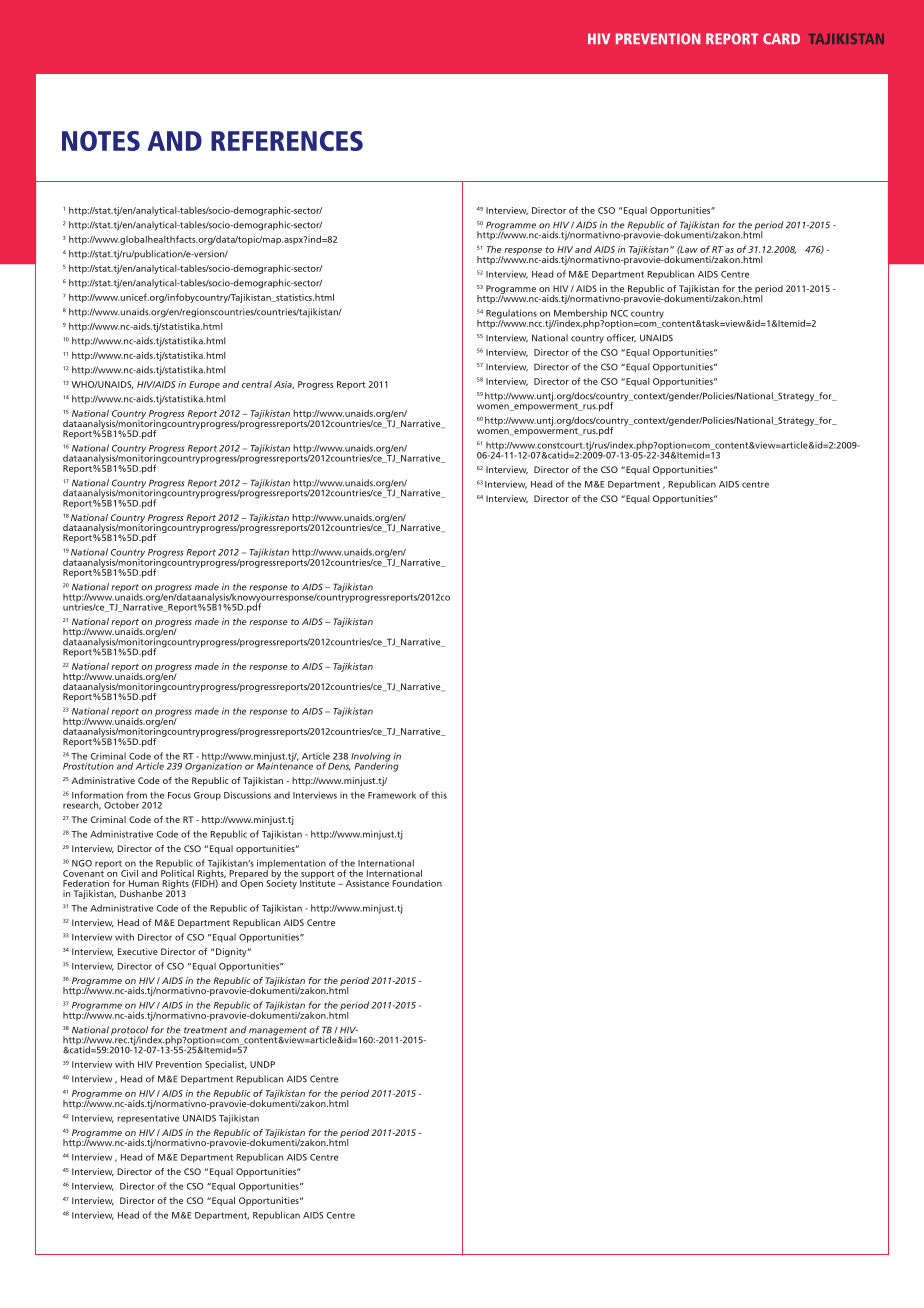 The width and height of the screenshot is (924, 1308). Describe the element at coordinates (213, 766) in the screenshot. I see `Organization` at that location.
